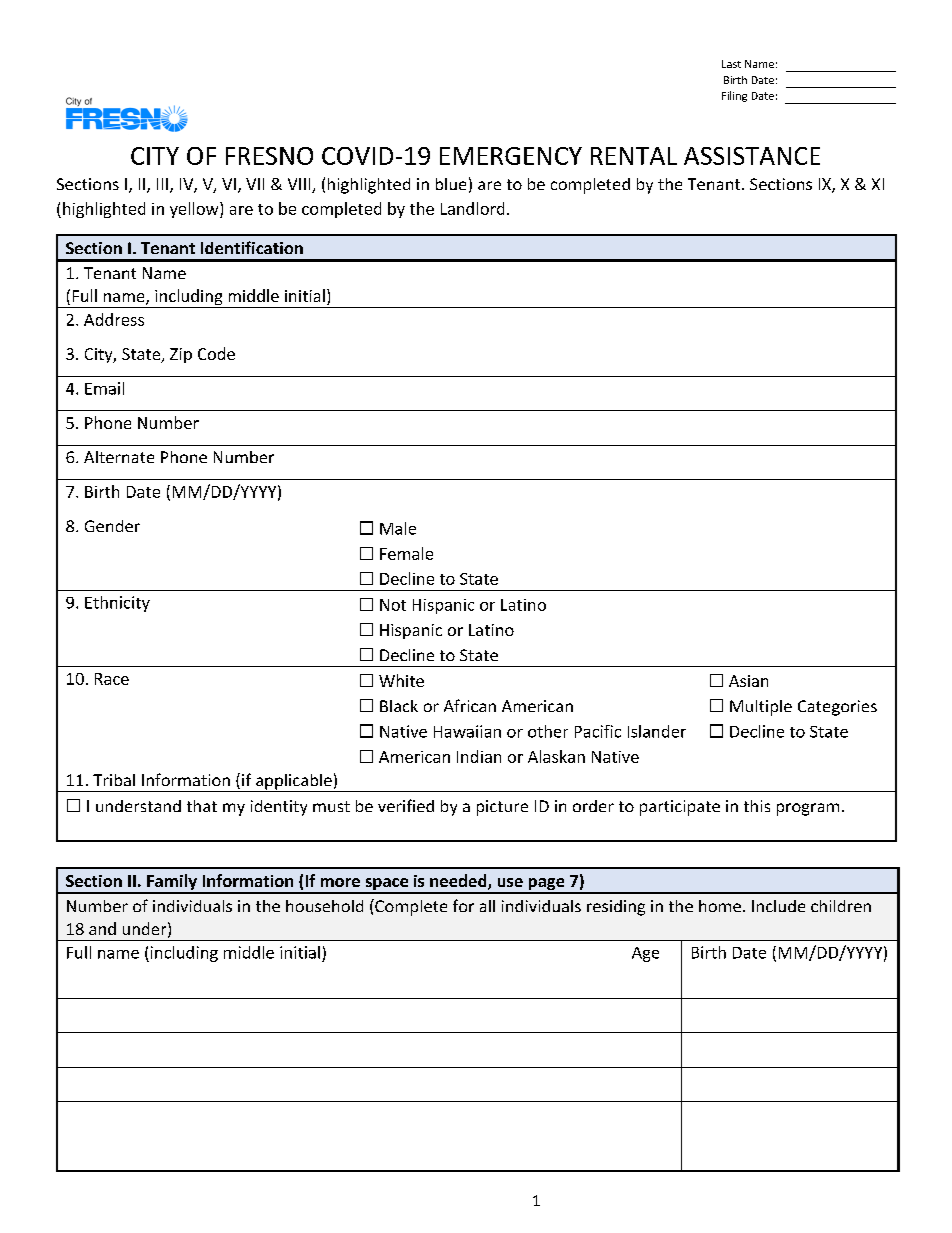  I want to click on FRESNO, so click(269, 156).
